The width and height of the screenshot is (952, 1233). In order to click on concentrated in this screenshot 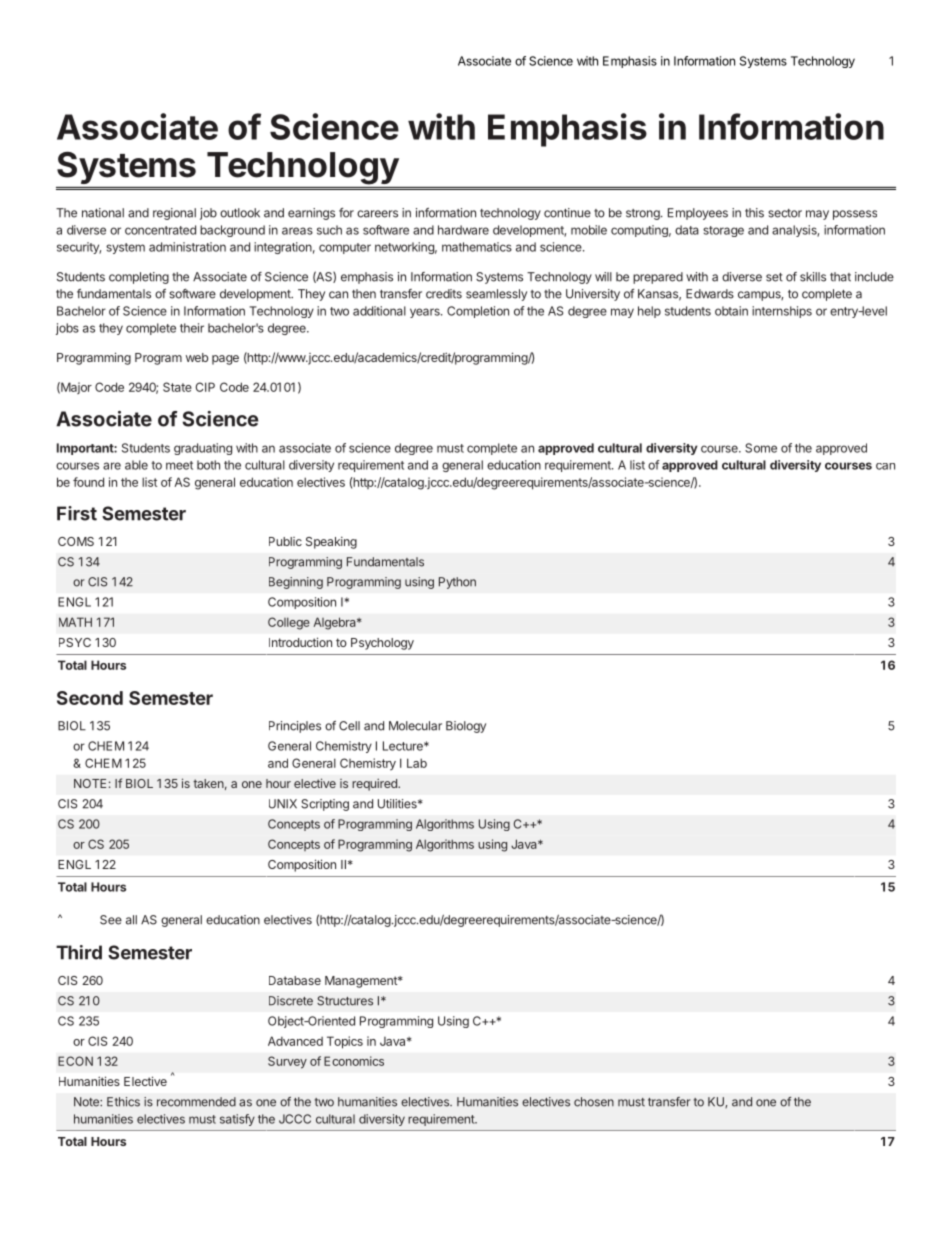, I will do `click(160, 230)`.
